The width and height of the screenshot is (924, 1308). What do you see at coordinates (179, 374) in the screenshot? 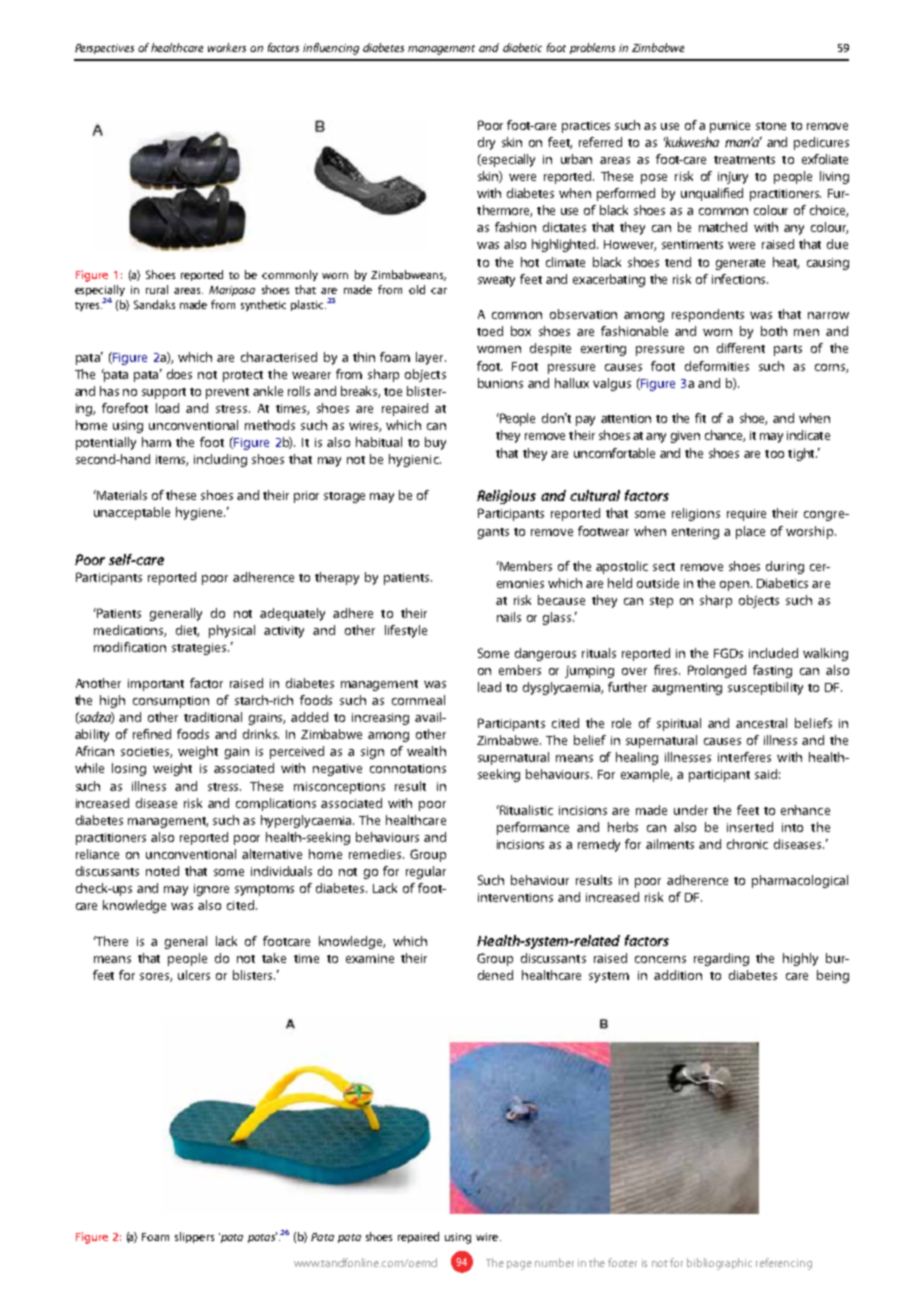
I see `does` at bounding box center [179, 374].
